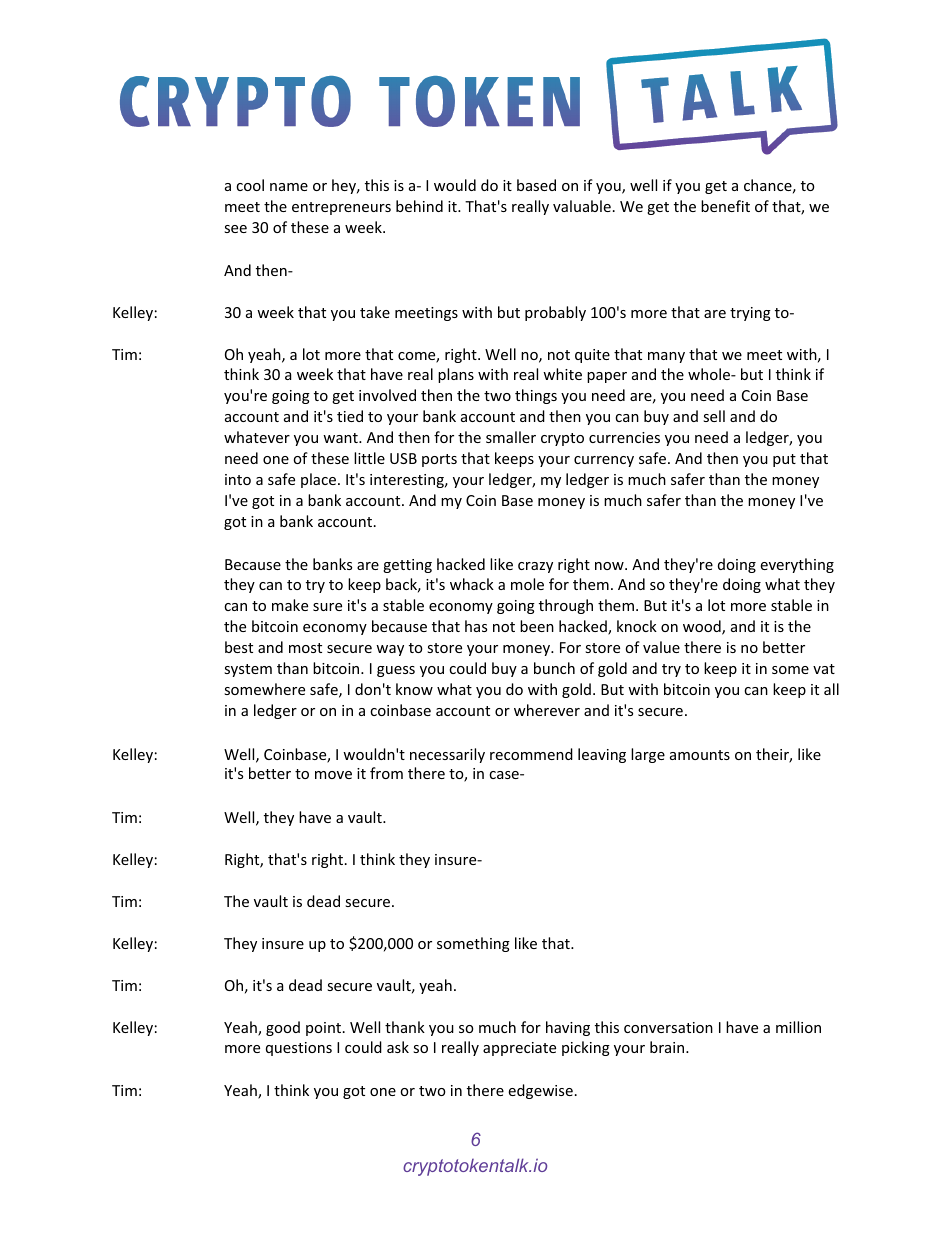 Image resolution: width=952 pixels, height=1233 pixels. I want to click on move, so click(333, 775).
